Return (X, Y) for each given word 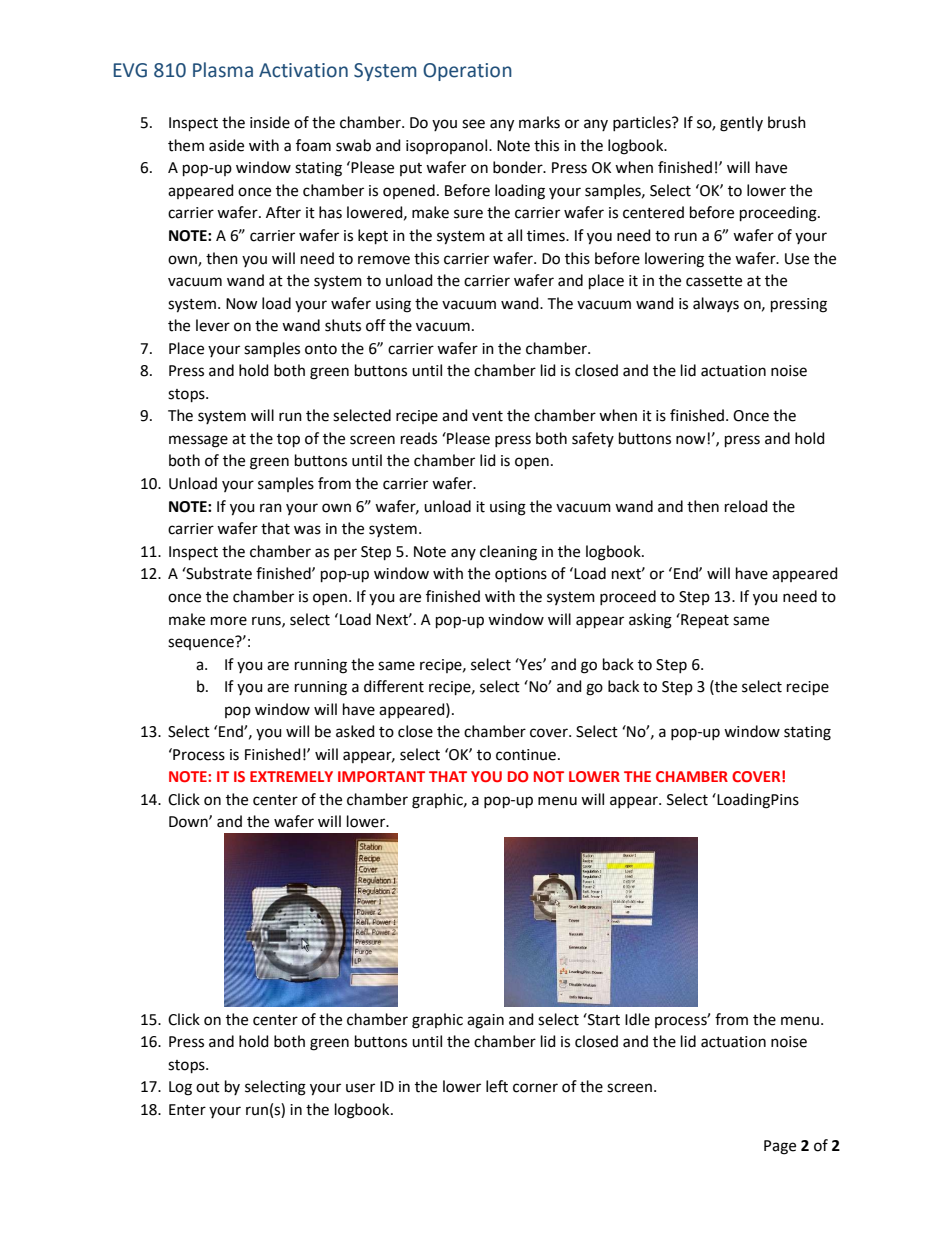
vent (487, 416)
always (716, 304)
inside (270, 122)
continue (526, 755)
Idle (637, 1019)
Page (780, 1147)
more (229, 621)
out (208, 1087)
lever (213, 325)
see (473, 124)
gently (741, 124)
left (497, 1086)
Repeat (704, 620)
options (521, 575)
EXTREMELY (291, 776)
